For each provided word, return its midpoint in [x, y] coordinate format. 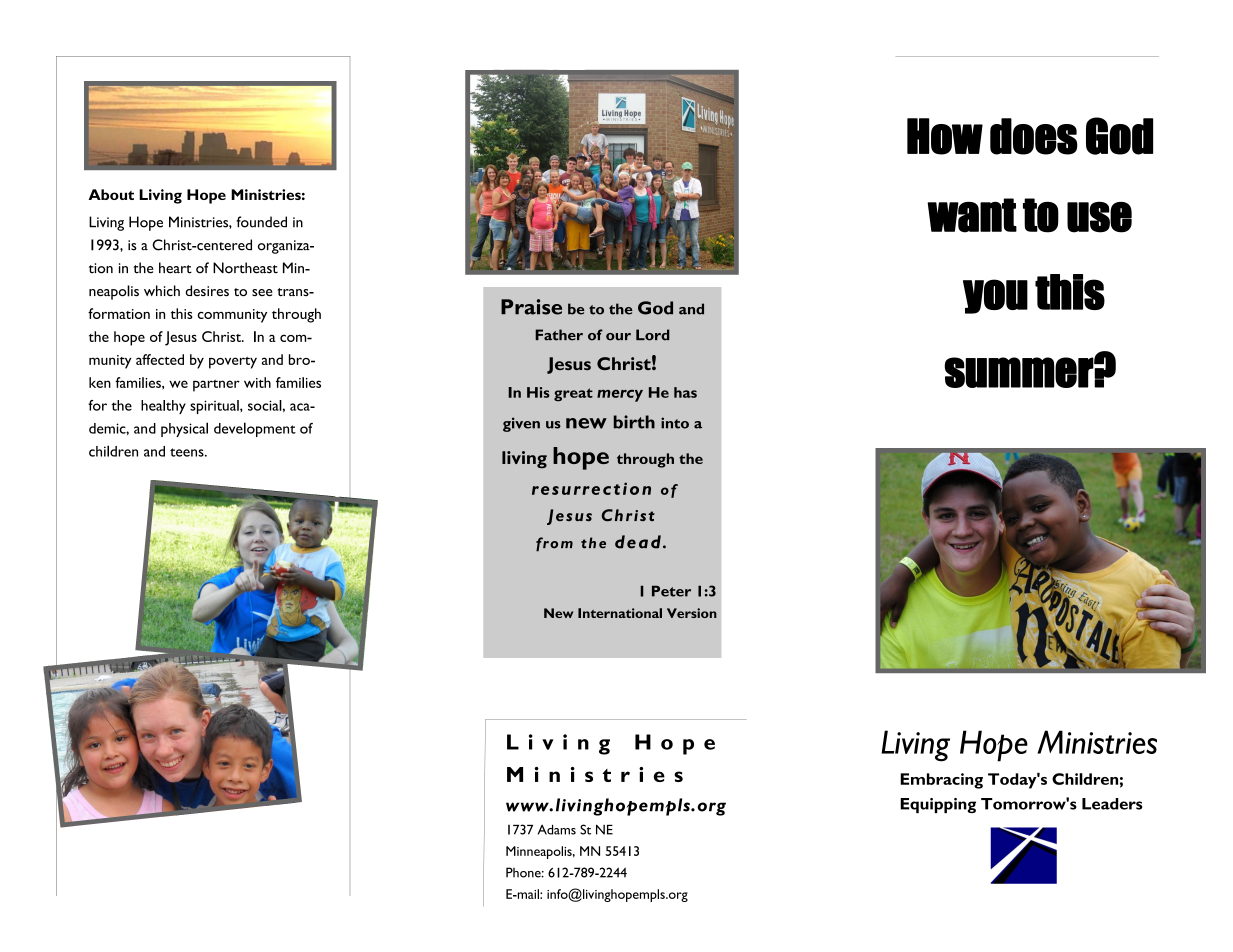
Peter [671, 591]
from [554, 544]
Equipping [938, 805]
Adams [557, 830]
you [995, 296]
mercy [620, 395]
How [945, 136]
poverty [233, 363]
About [111, 194]
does [1034, 136]
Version [692, 613]
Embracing [941, 781]
